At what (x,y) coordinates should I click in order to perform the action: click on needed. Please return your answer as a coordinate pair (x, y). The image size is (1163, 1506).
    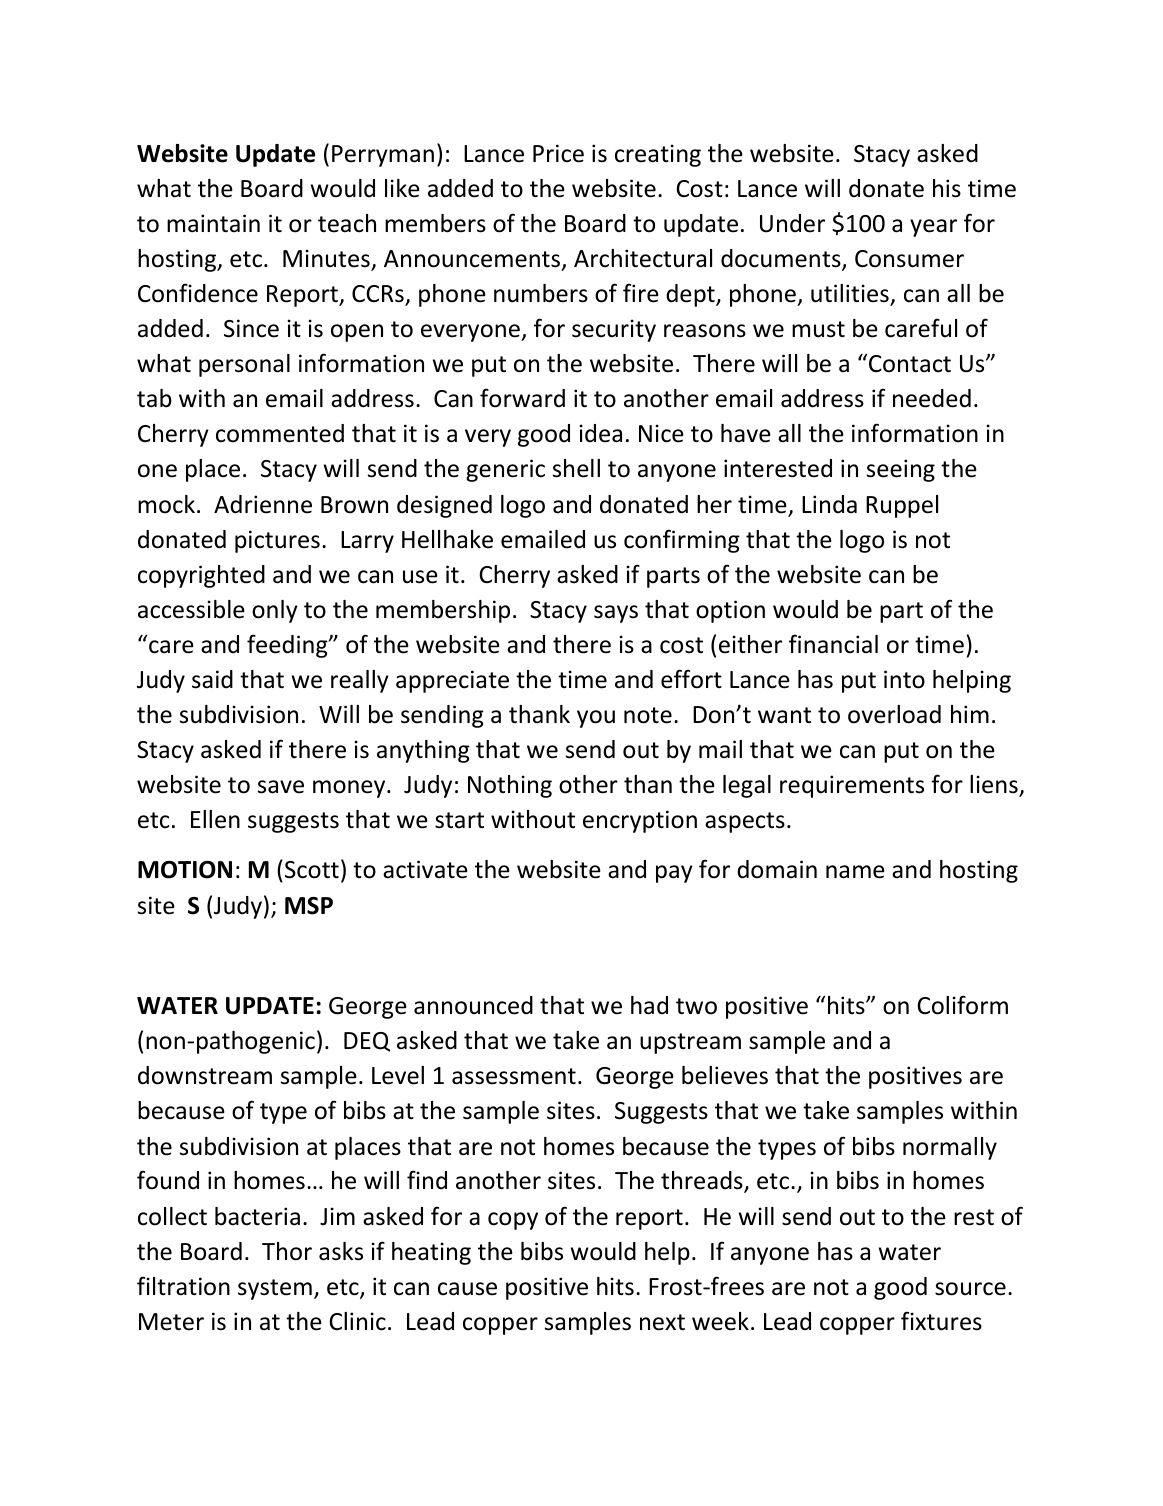
    Looking at the image, I should click on (932, 398).
